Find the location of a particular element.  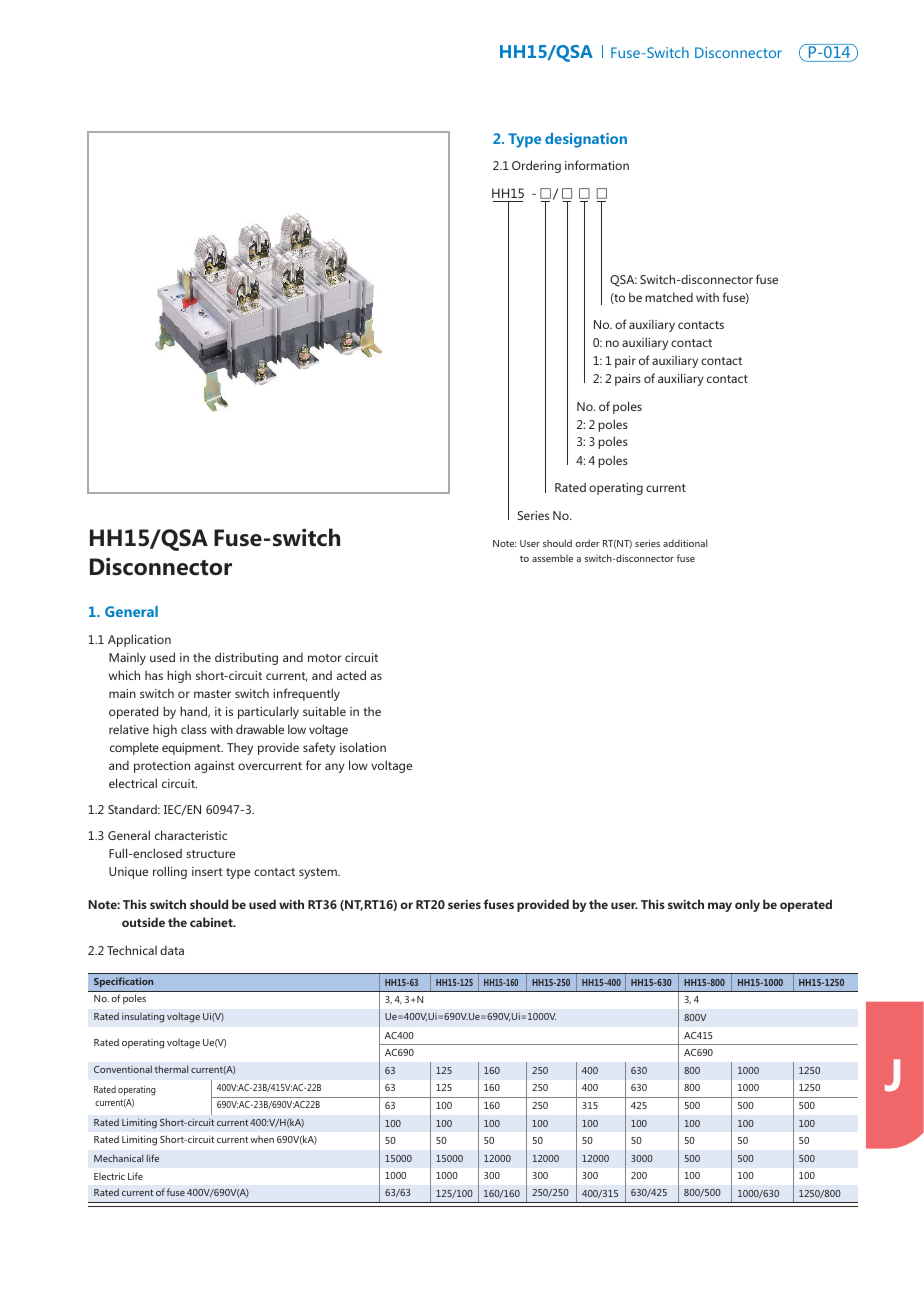

when is located at coordinates (262, 1139).
